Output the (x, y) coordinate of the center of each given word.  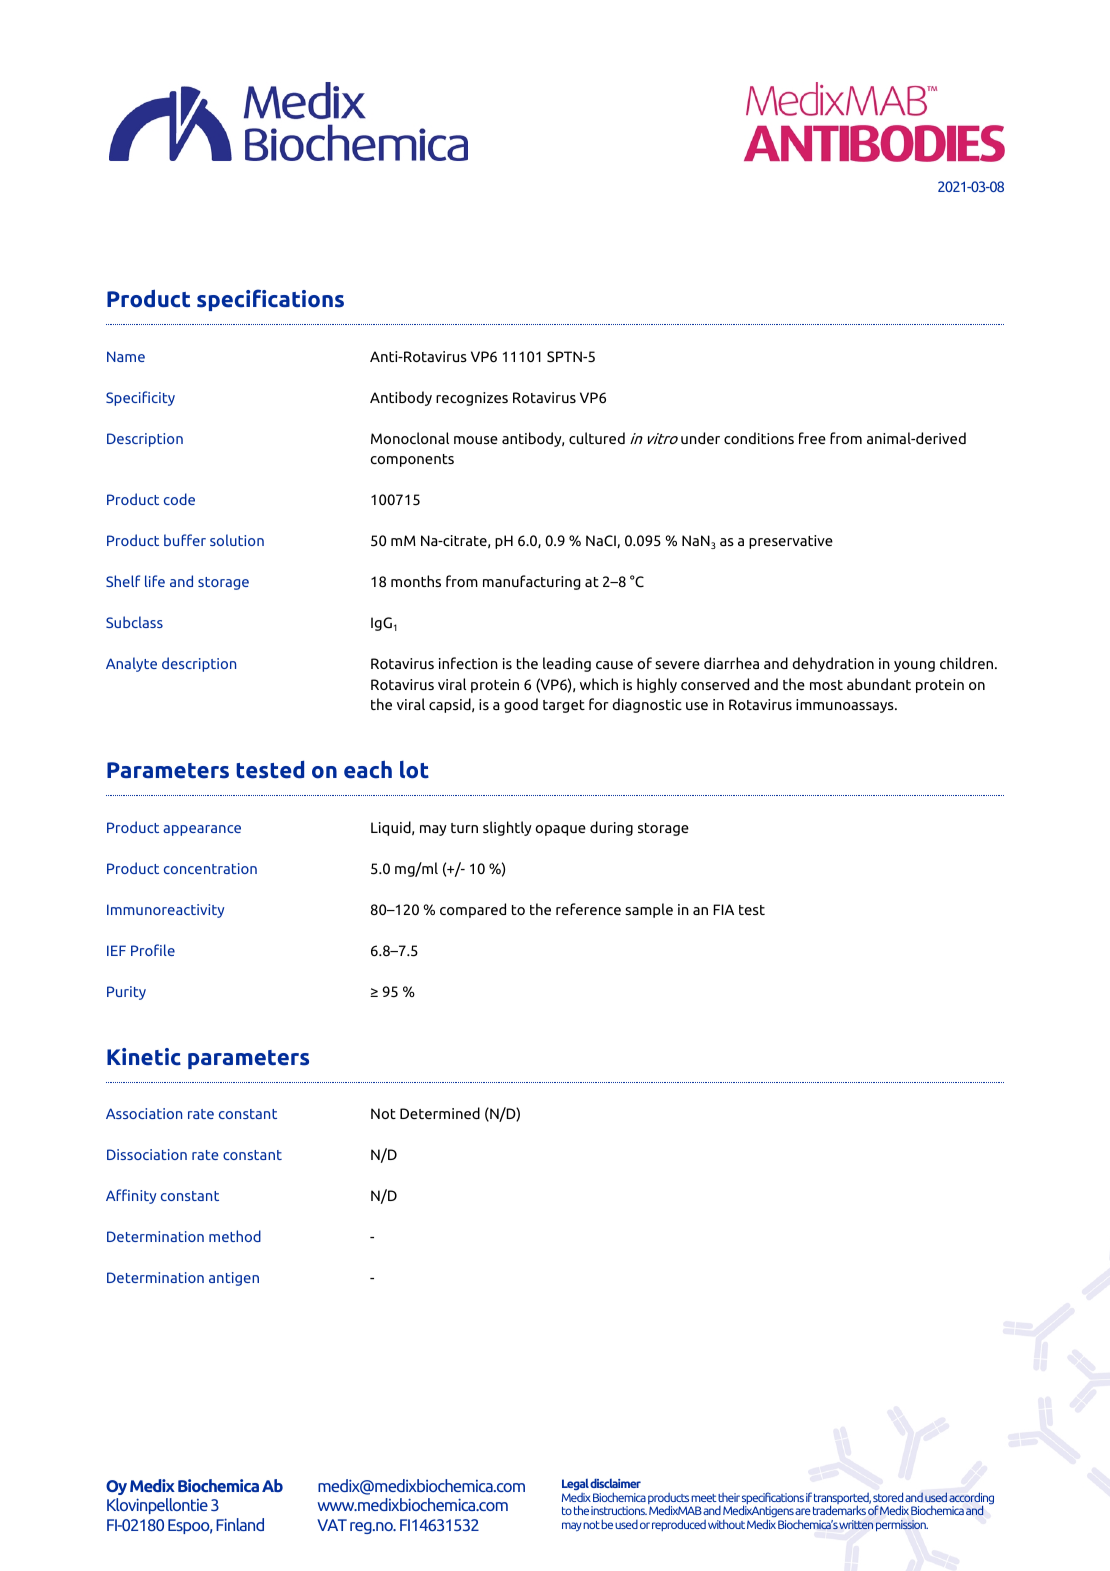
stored (888, 1497)
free (812, 438)
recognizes (472, 399)
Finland (240, 1524)
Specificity (140, 398)
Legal (575, 1484)
